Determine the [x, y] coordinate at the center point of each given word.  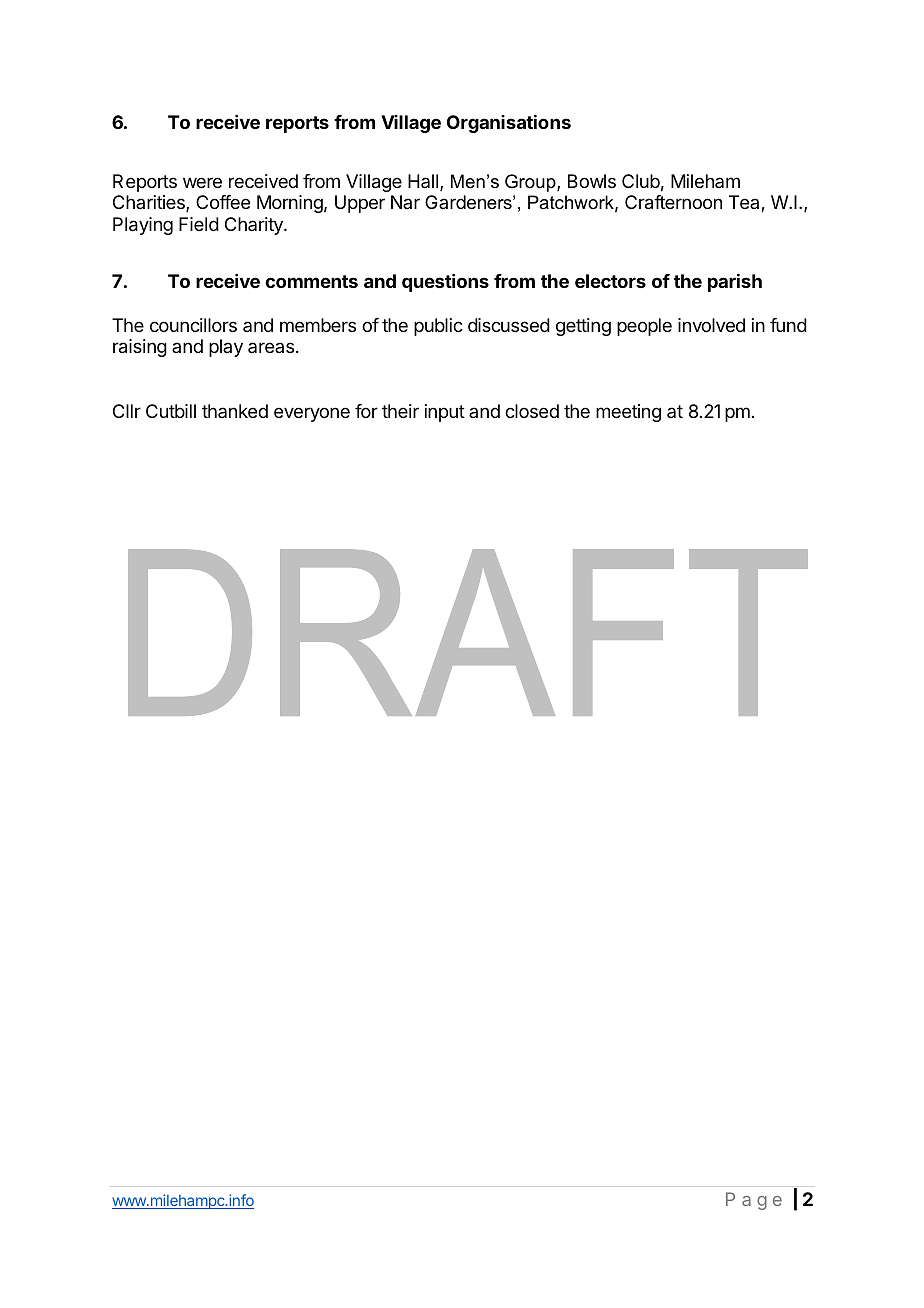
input [445, 413]
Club [641, 181]
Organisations [509, 124]
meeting [628, 413]
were [202, 182]
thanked [235, 411]
